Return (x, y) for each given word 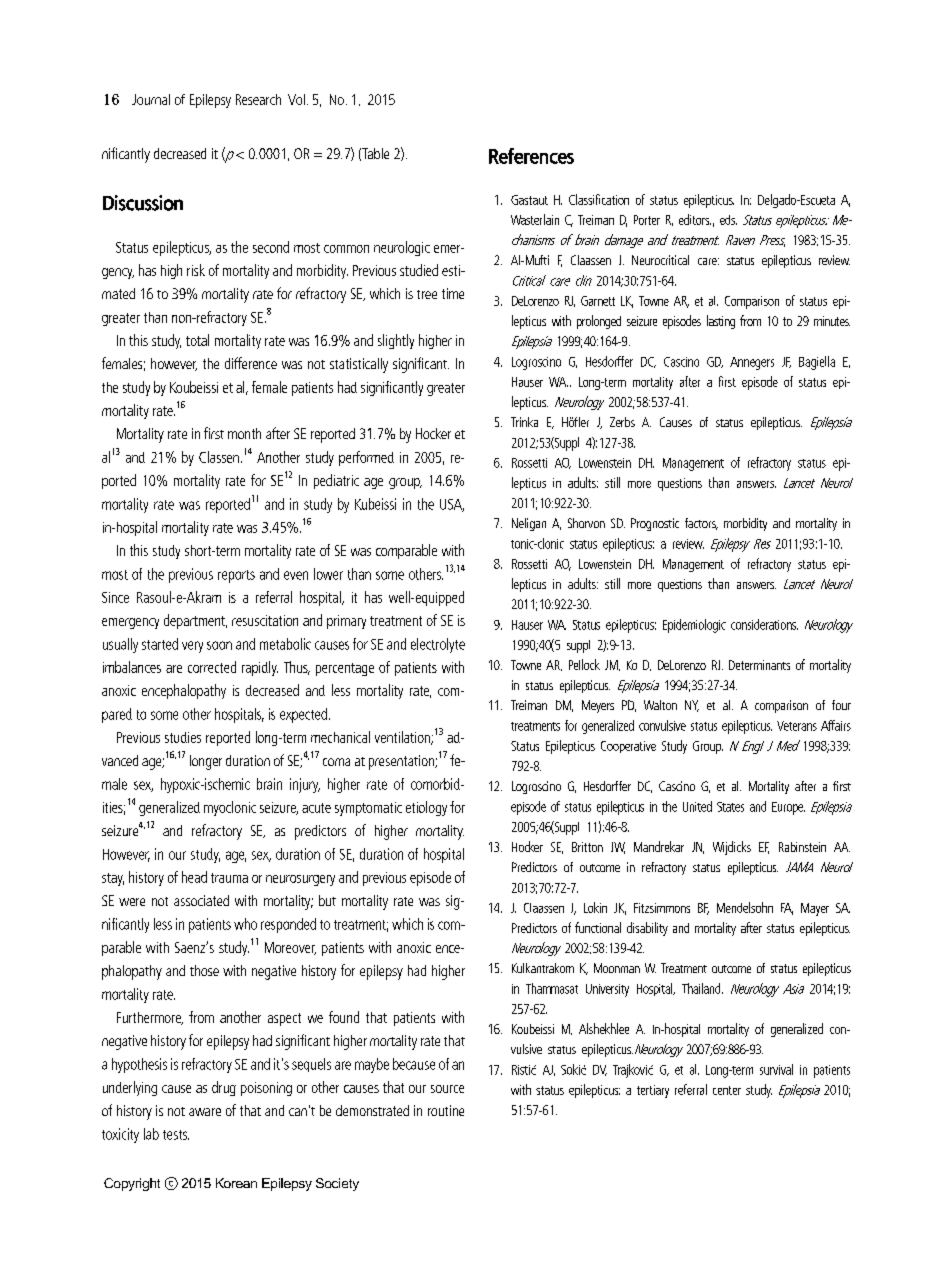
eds (728, 220)
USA (452, 505)
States (730, 807)
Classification (599, 199)
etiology (426, 808)
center (727, 1090)
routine (446, 1110)
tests (176, 1135)
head (194, 877)
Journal (151, 99)
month (244, 433)
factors (701, 524)
